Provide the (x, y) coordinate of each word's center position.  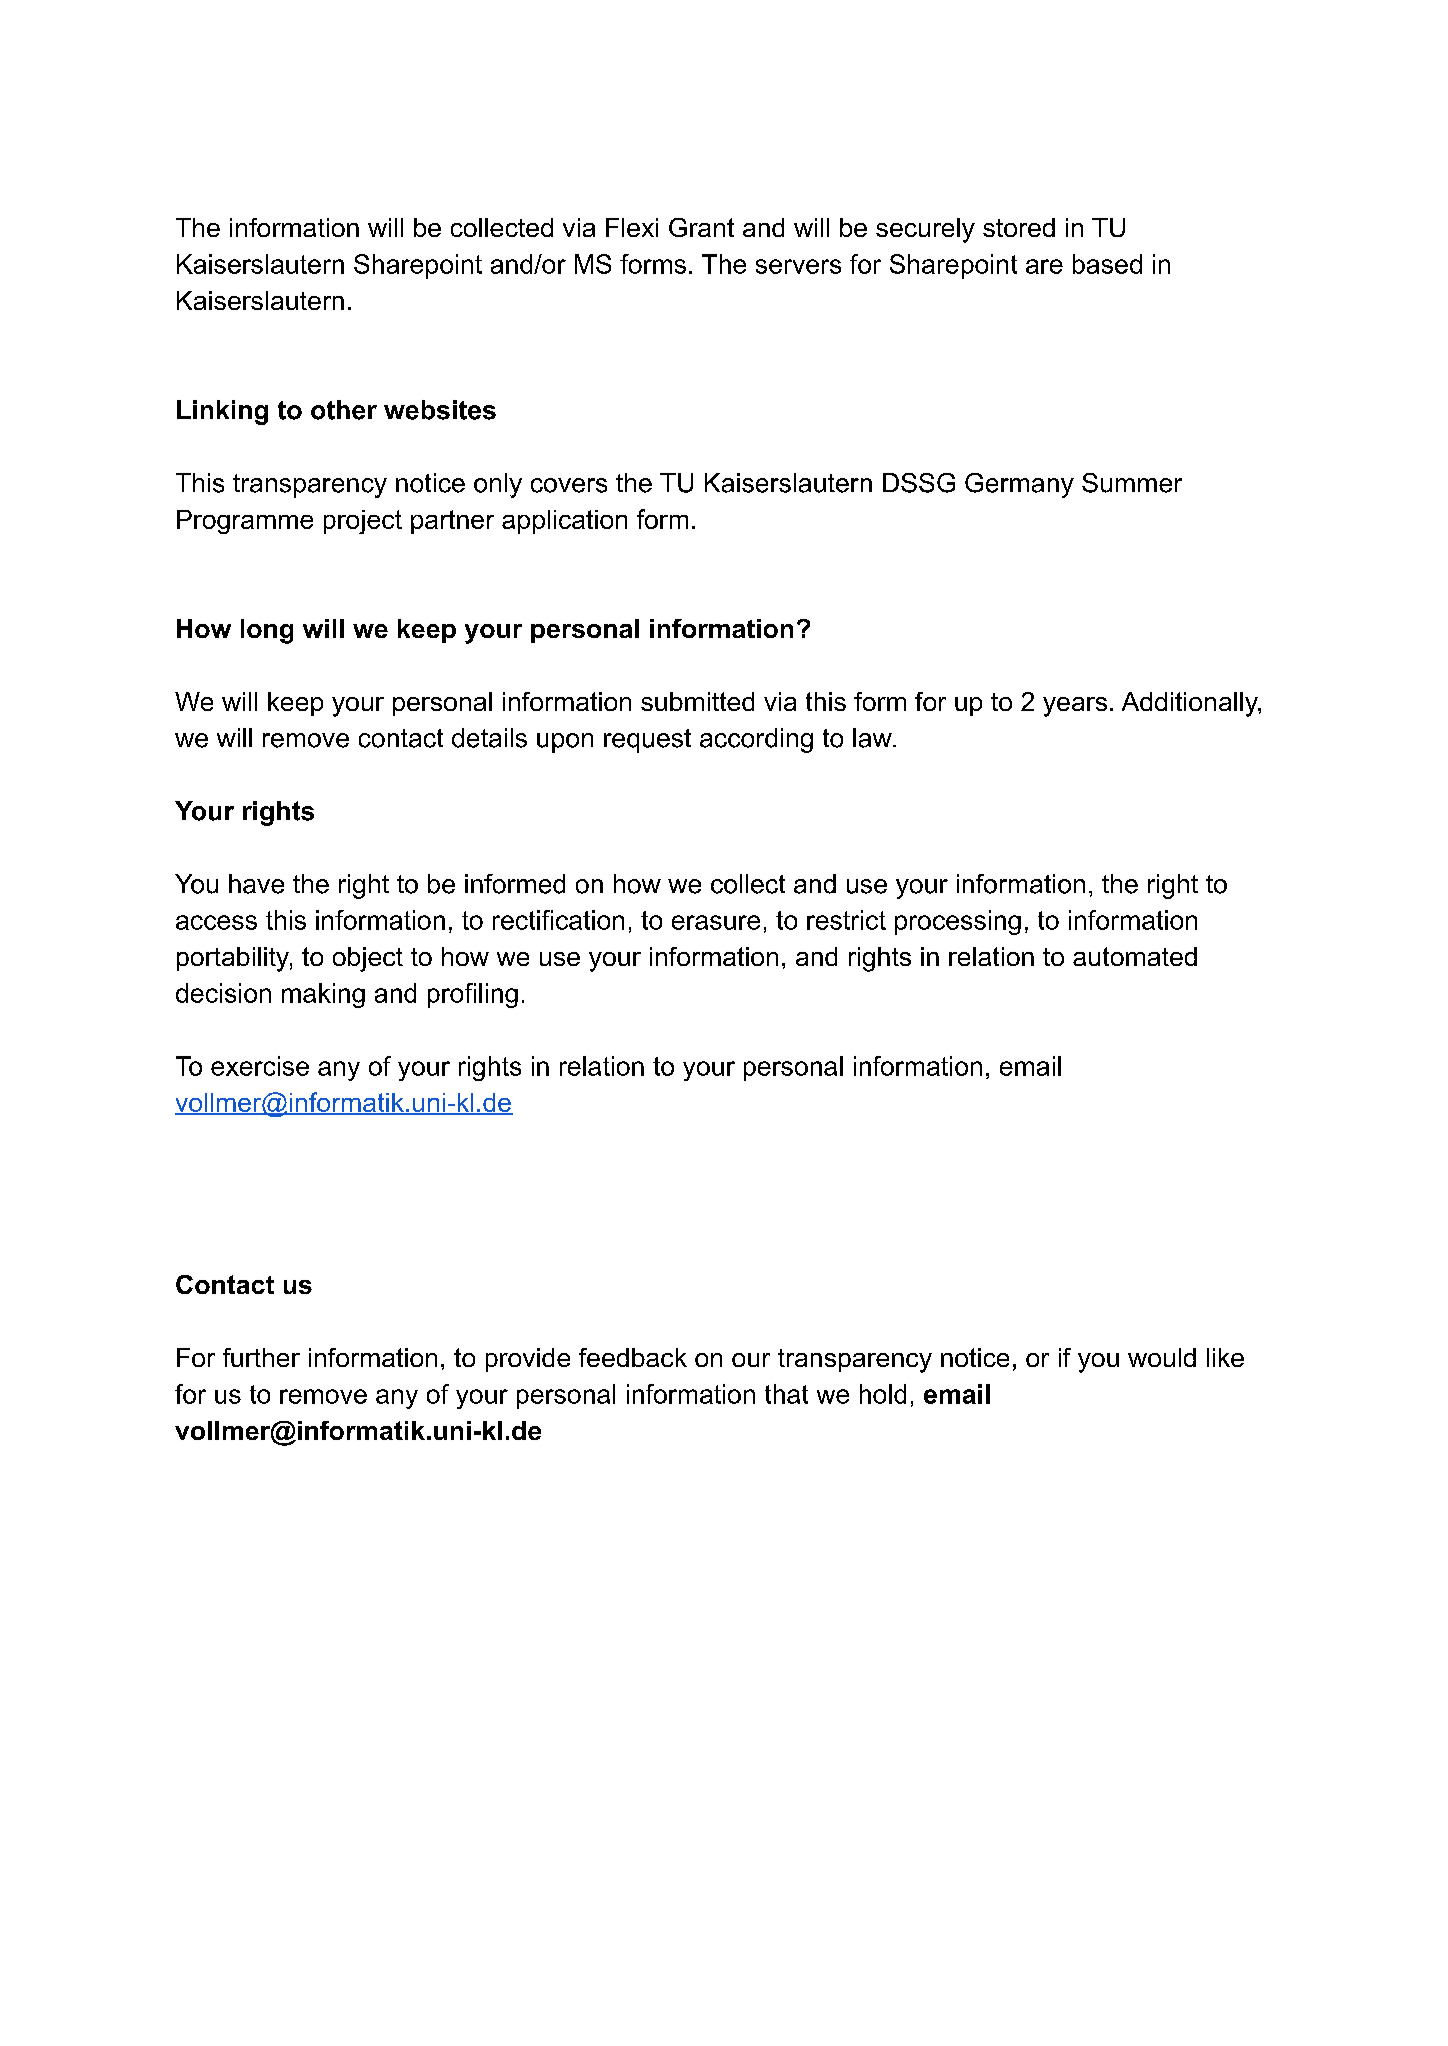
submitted (697, 701)
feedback (633, 1357)
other (344, 410)
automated (1135, 956)
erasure (716, 922)
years (1075, 707)
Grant (701, 227)
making (323, 995)
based (1107, 264)
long (267, 631)
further (261, 1357)
